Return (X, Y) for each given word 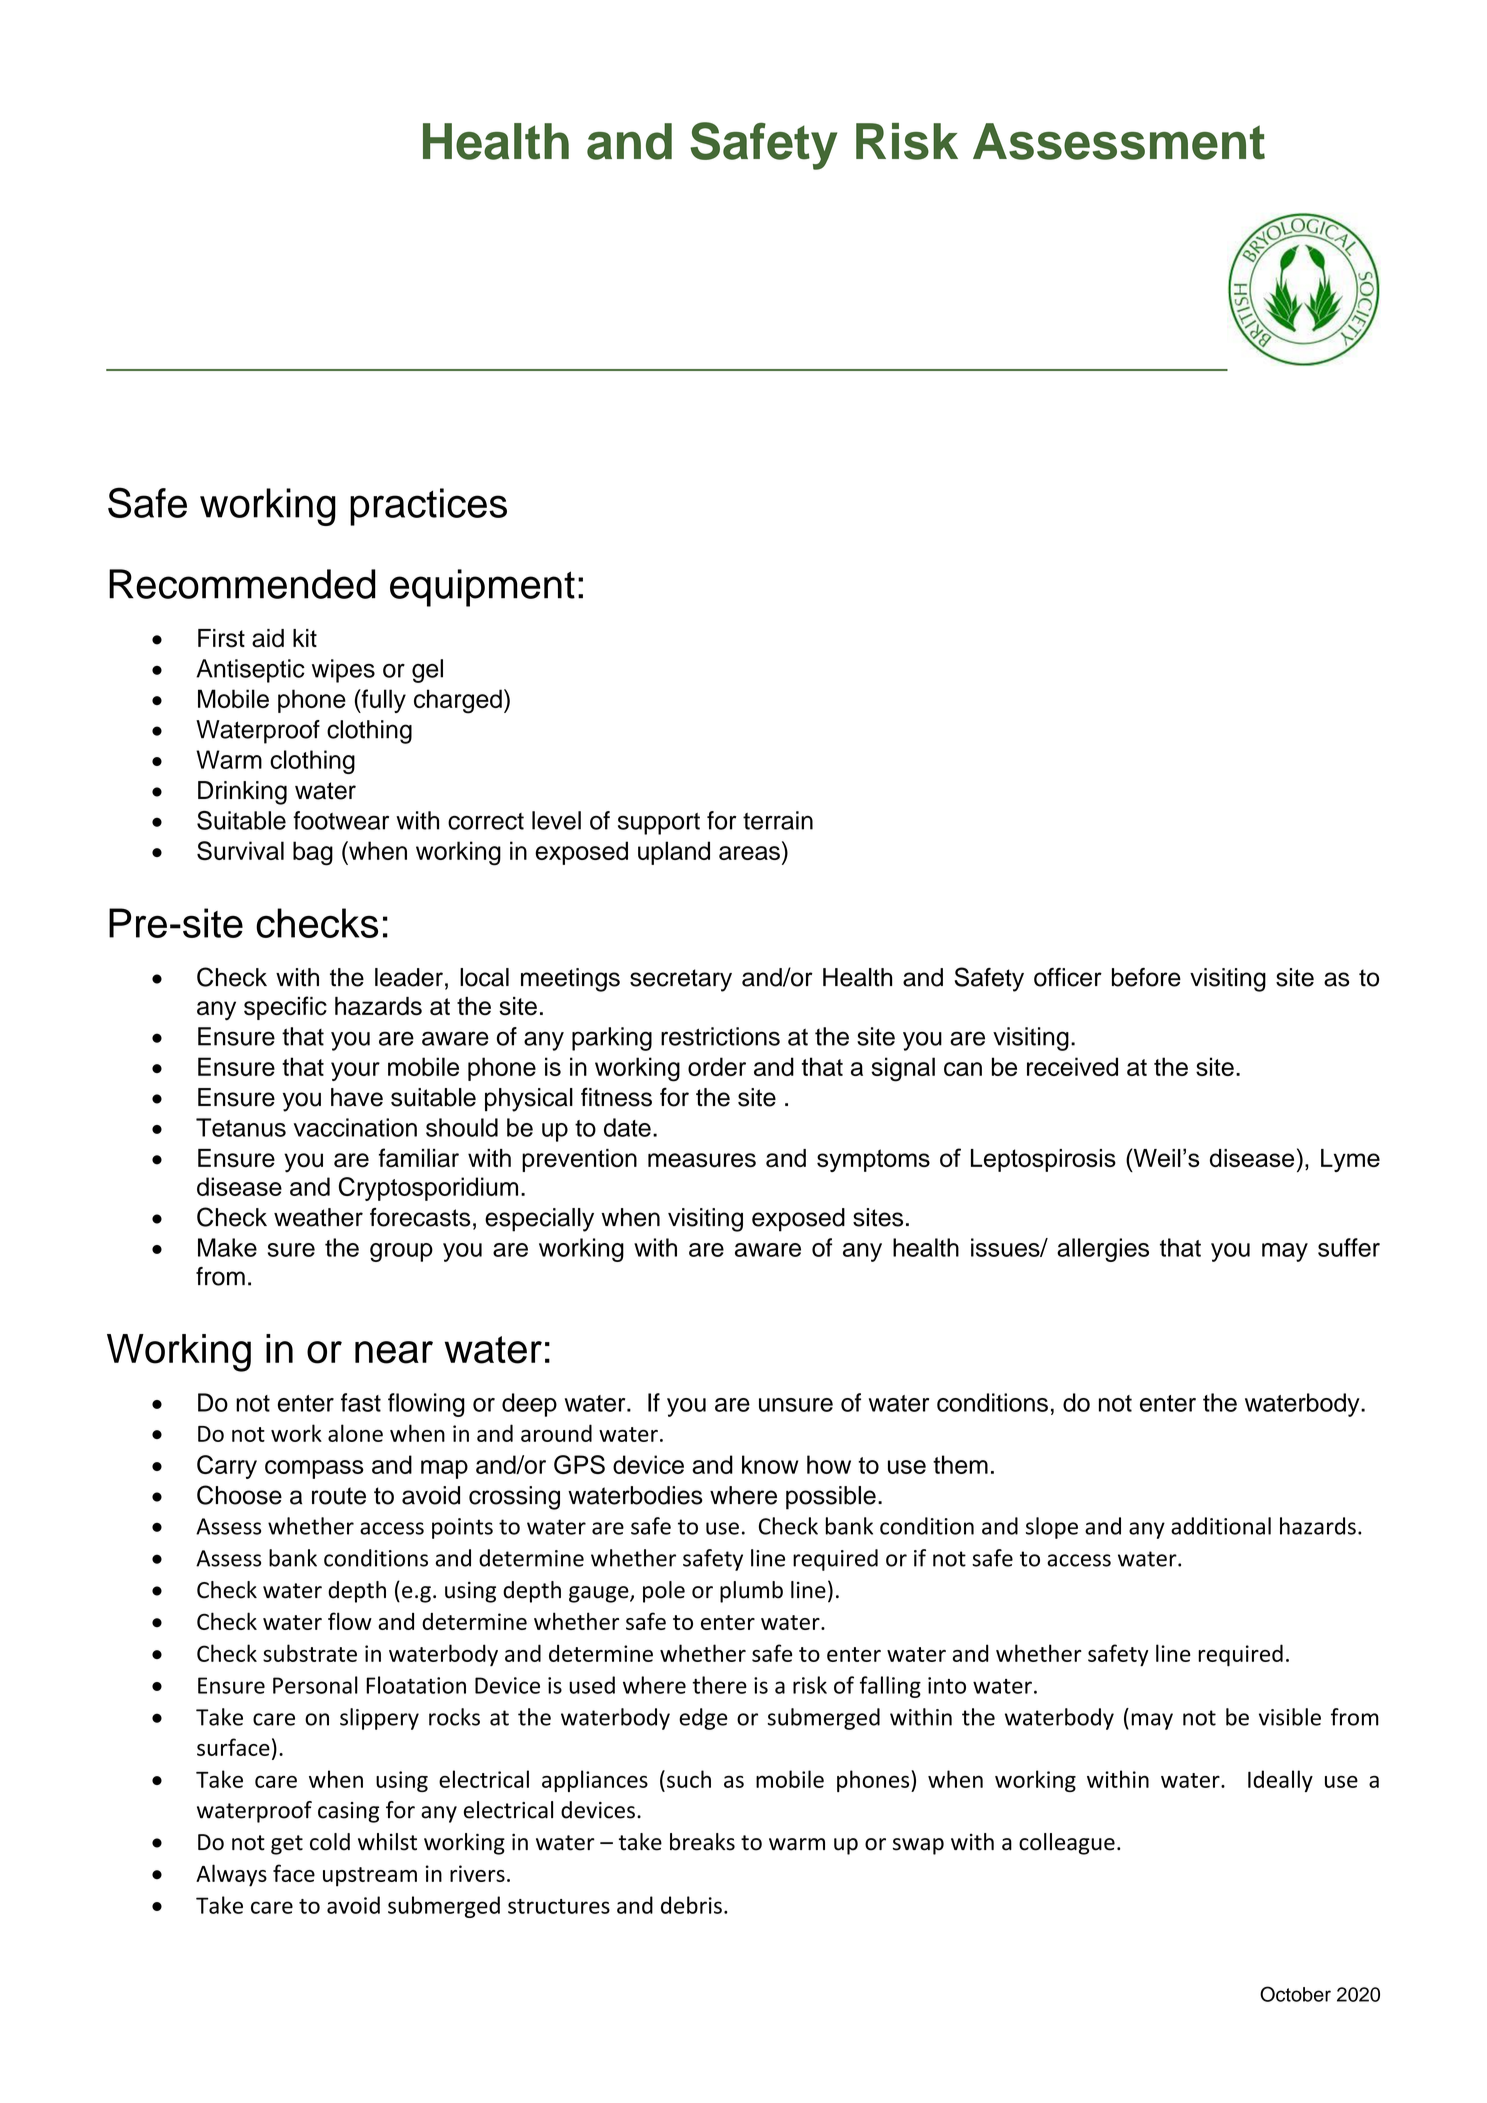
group (401, 1252)
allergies (1103, 1250)
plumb (751, 1592)
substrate (310, 1653)
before (1146, 977)
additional (1221, 1526)
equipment (482, 588)
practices (428, 507)
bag (313, 853)
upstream (370, 1877)
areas (749, 853)
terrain (778, 820)
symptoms (873, 1160)
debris (691, 1905)
